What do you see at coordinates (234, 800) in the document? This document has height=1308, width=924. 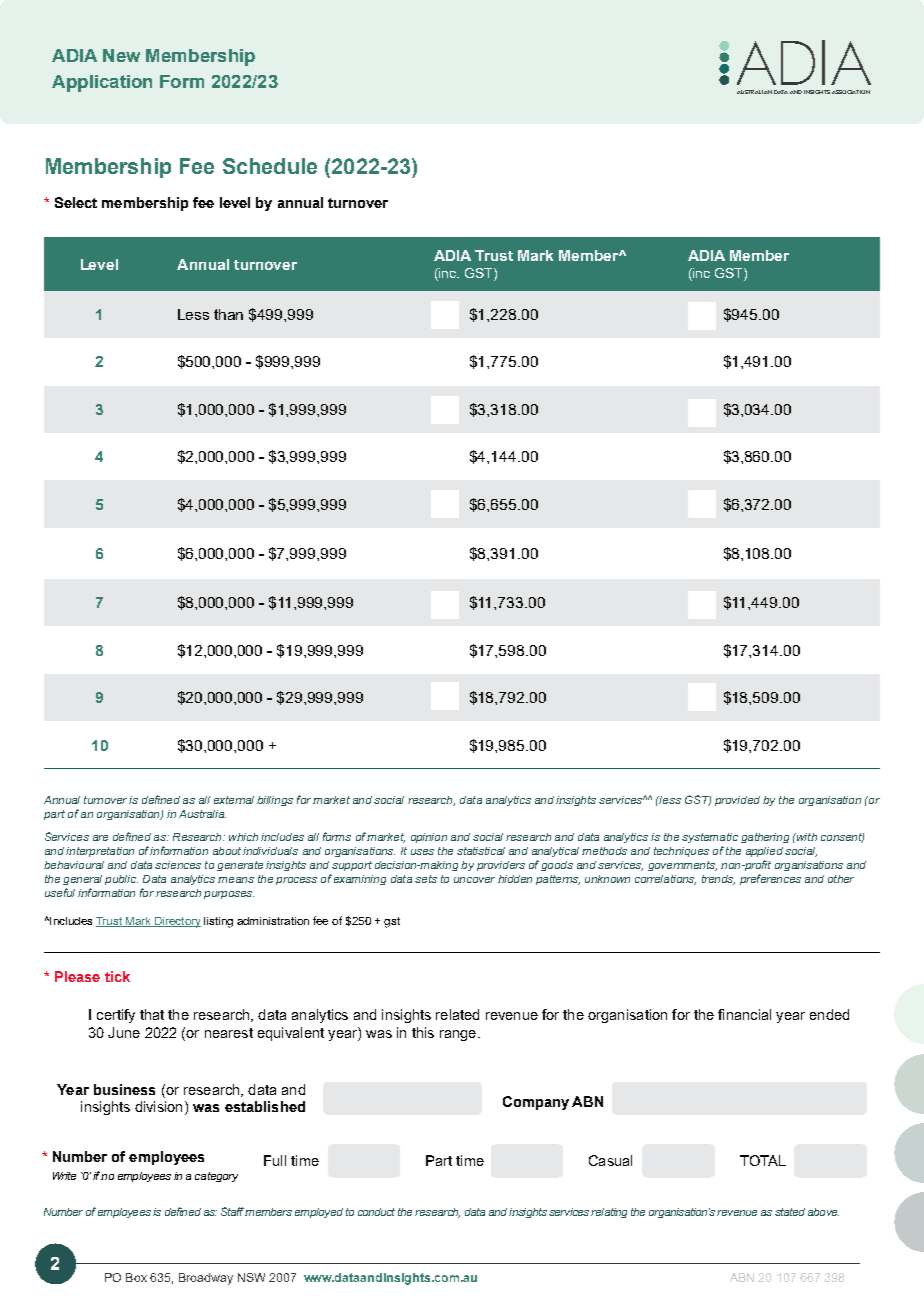 I see `external` at bounding box center [234, 800].
